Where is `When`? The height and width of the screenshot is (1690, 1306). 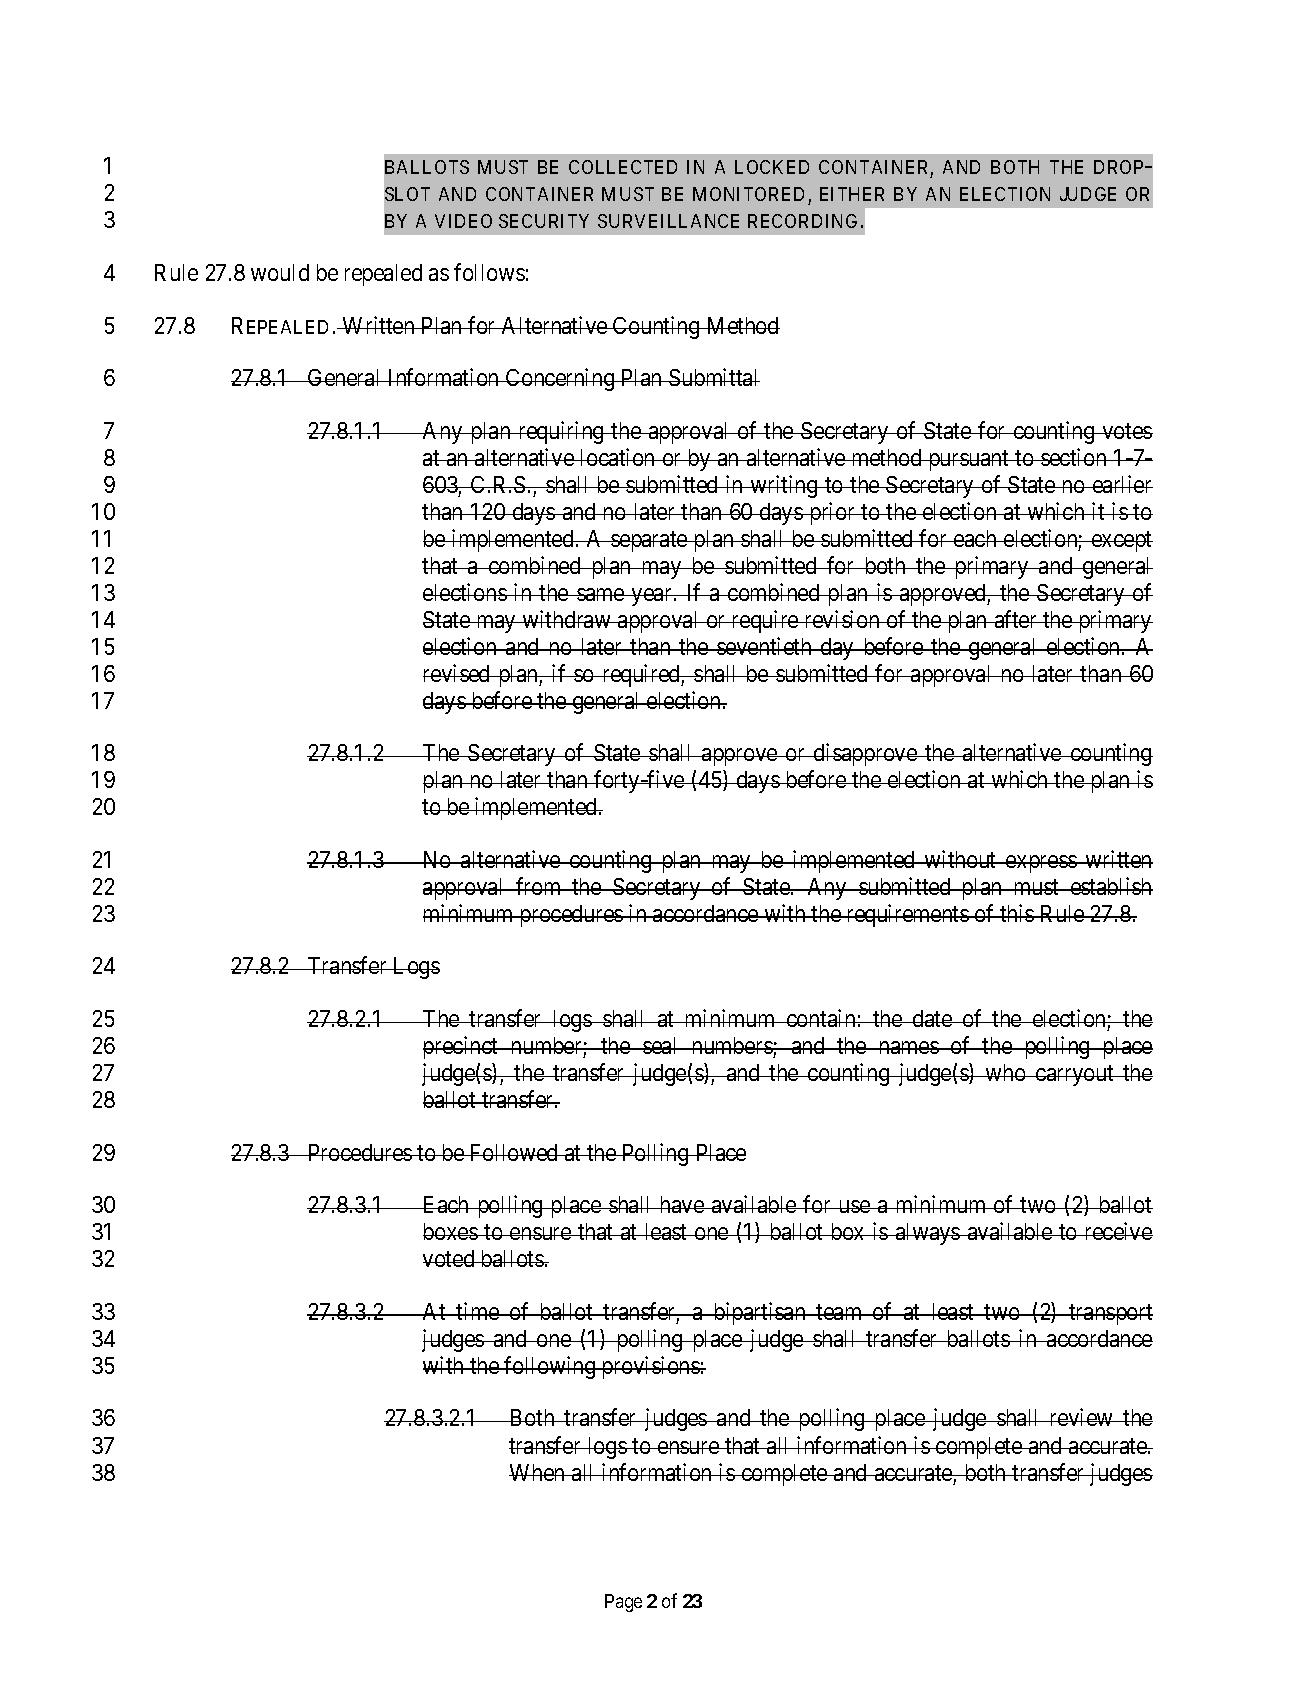 When is located at coordinates (538, 1472).
